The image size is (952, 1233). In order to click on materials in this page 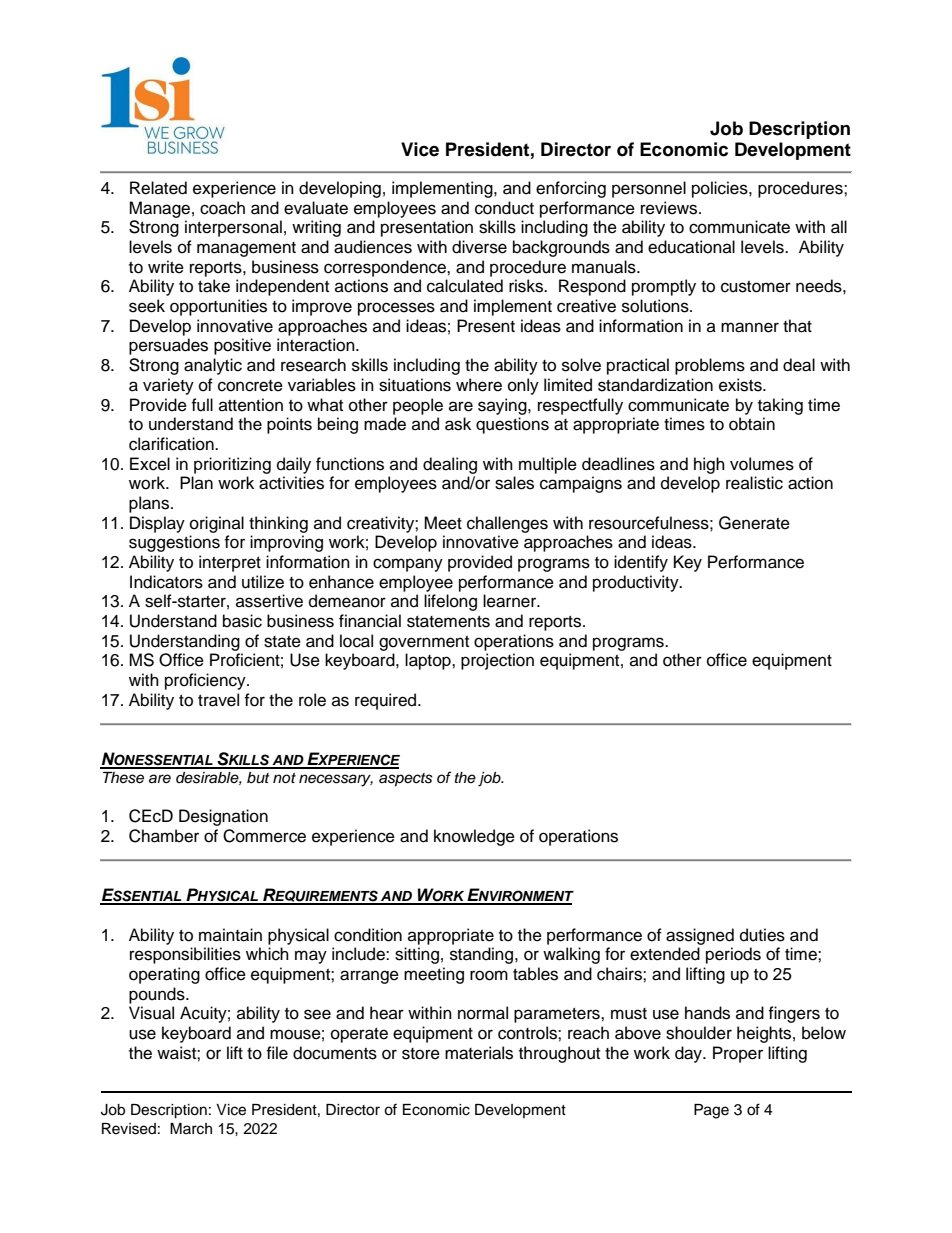, I will do `click(479, 1053)`.
